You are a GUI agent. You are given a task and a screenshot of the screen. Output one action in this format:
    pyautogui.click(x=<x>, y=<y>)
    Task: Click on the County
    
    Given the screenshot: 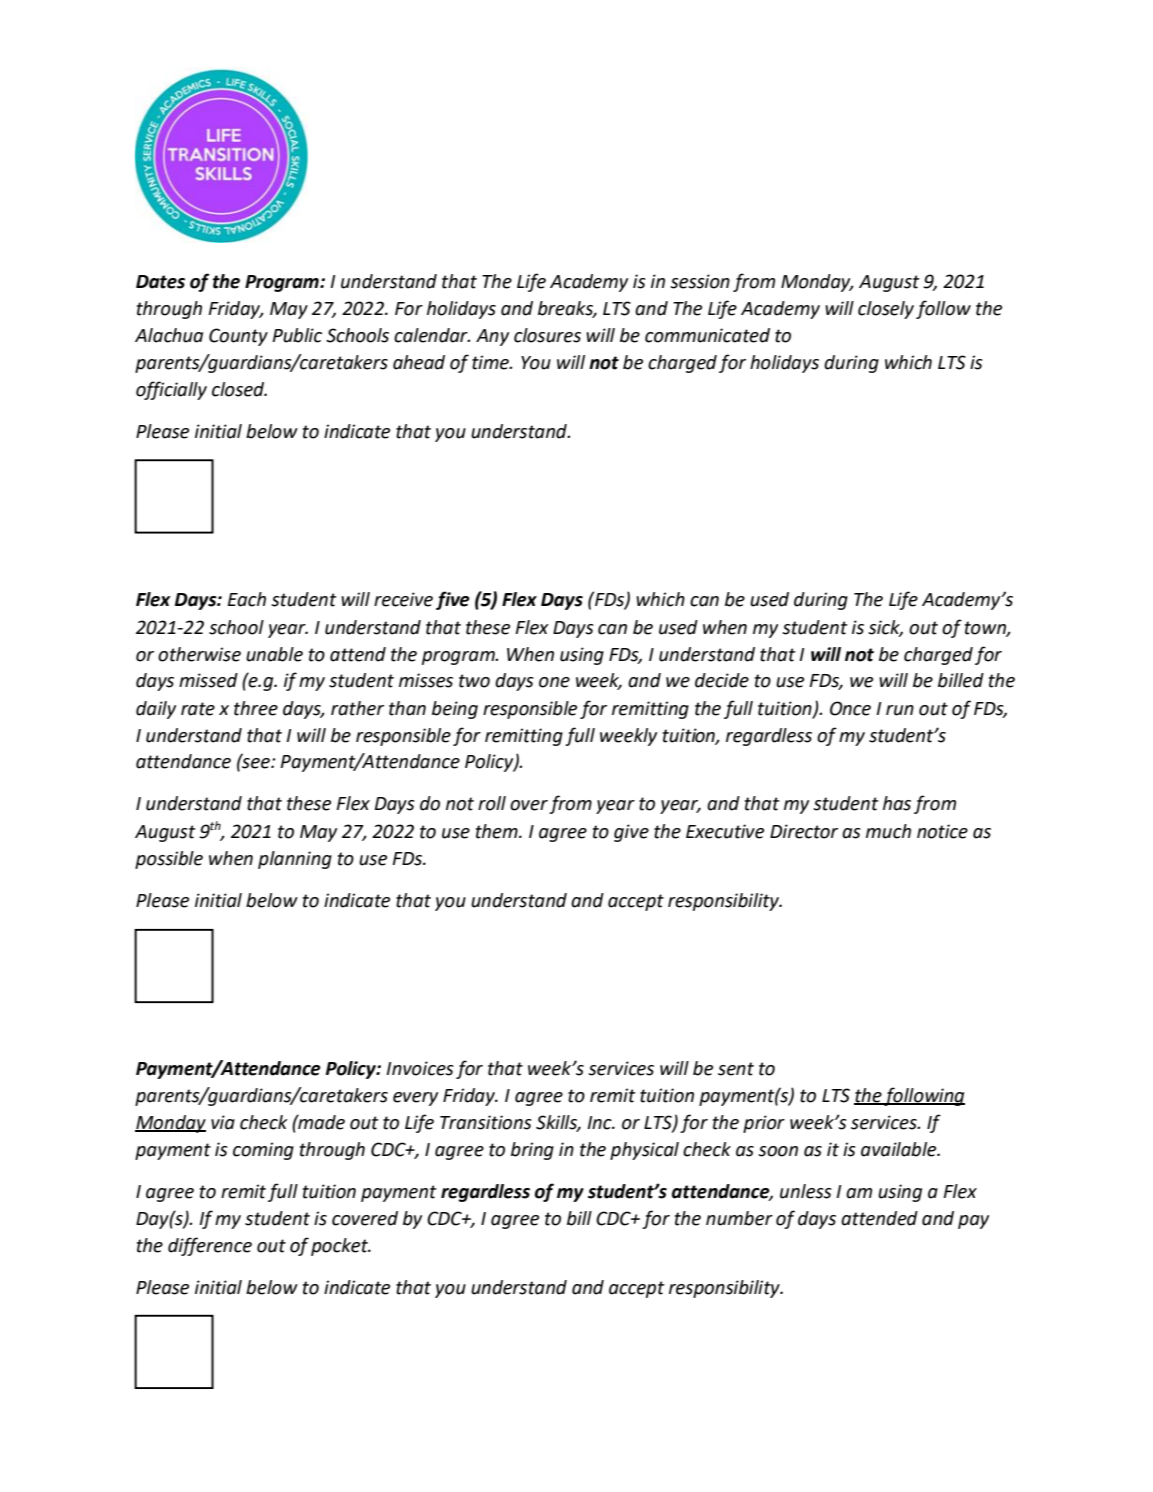 What is the action you would take?
    pyautogui.click(x=238, y=337)
